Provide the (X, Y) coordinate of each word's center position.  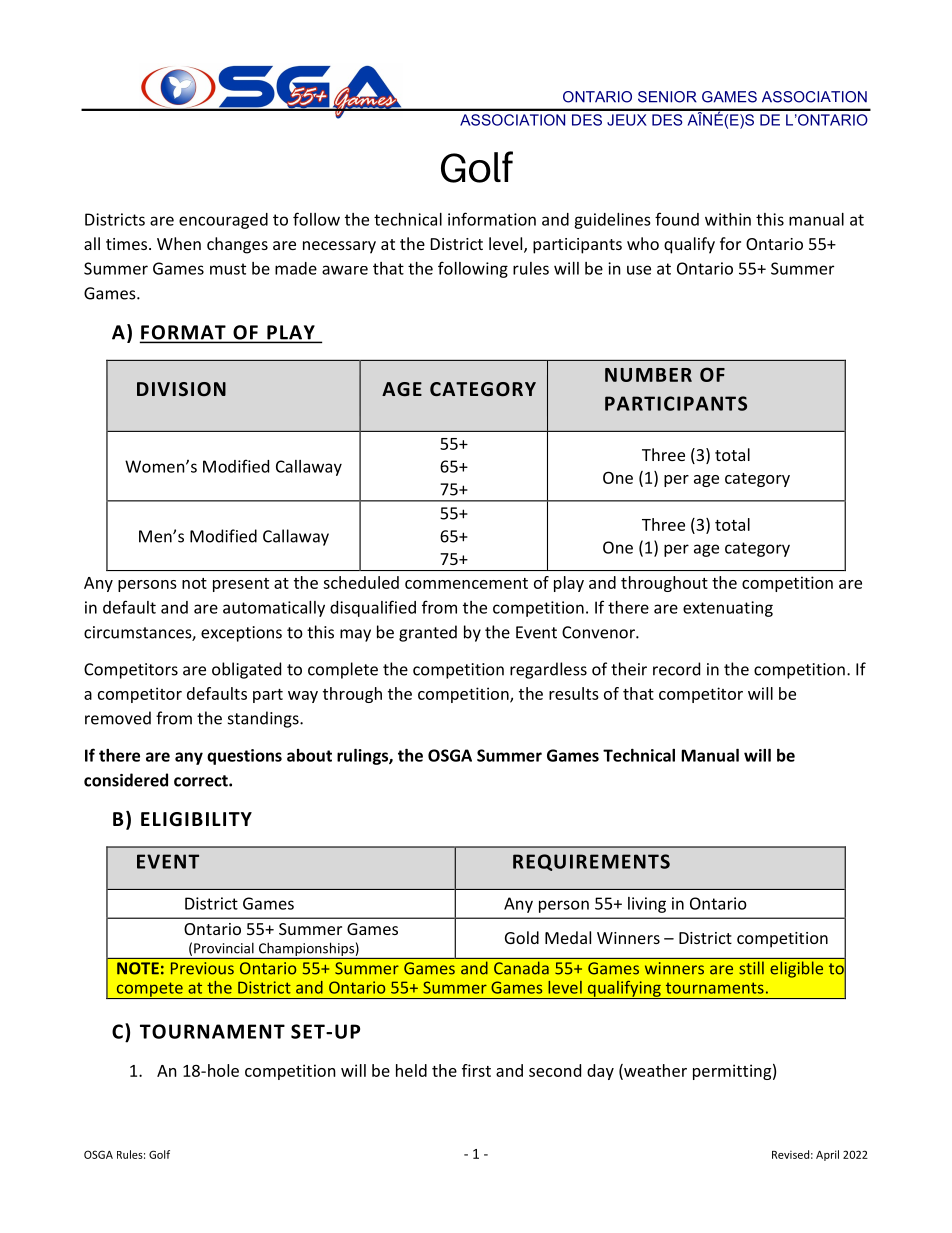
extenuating (728, 609)
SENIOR (667, 97)
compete (149, 990)
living (647, 905)
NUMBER (648, 375)
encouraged (223, 221)
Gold (522, 937)
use (639, 270)
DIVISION (181, 389)
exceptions (241, 634)
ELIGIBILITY (196, 819)
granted (428, 633)
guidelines (612, 221)
